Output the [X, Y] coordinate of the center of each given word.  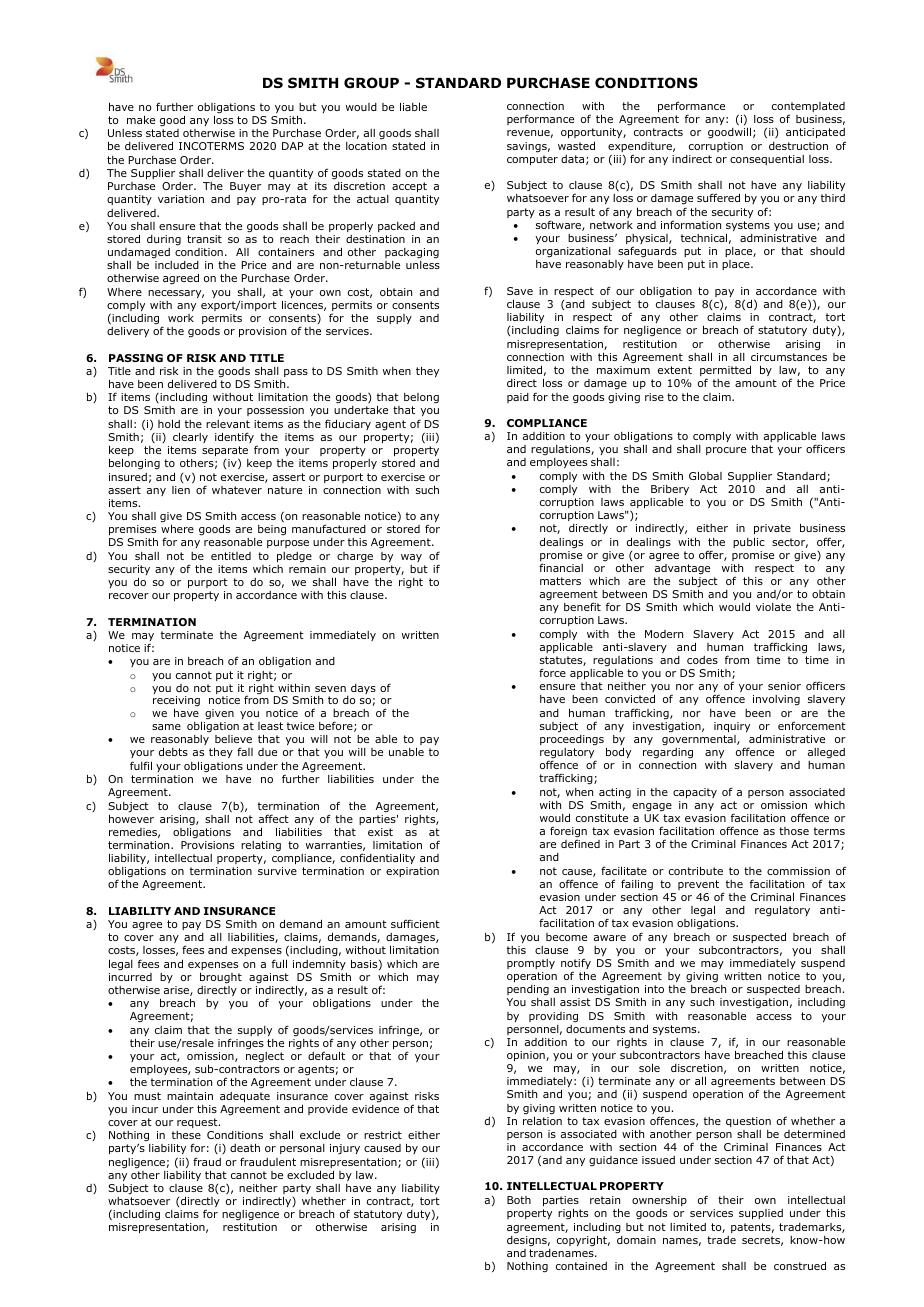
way [411, 558]
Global [705, 475]
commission [798, 871]
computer [532, 160]
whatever [237, 490]
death [245, 1147]
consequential [767, 160]
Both [519, 1200]
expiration [412, 872]
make [141, 119]
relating [261, 846]
